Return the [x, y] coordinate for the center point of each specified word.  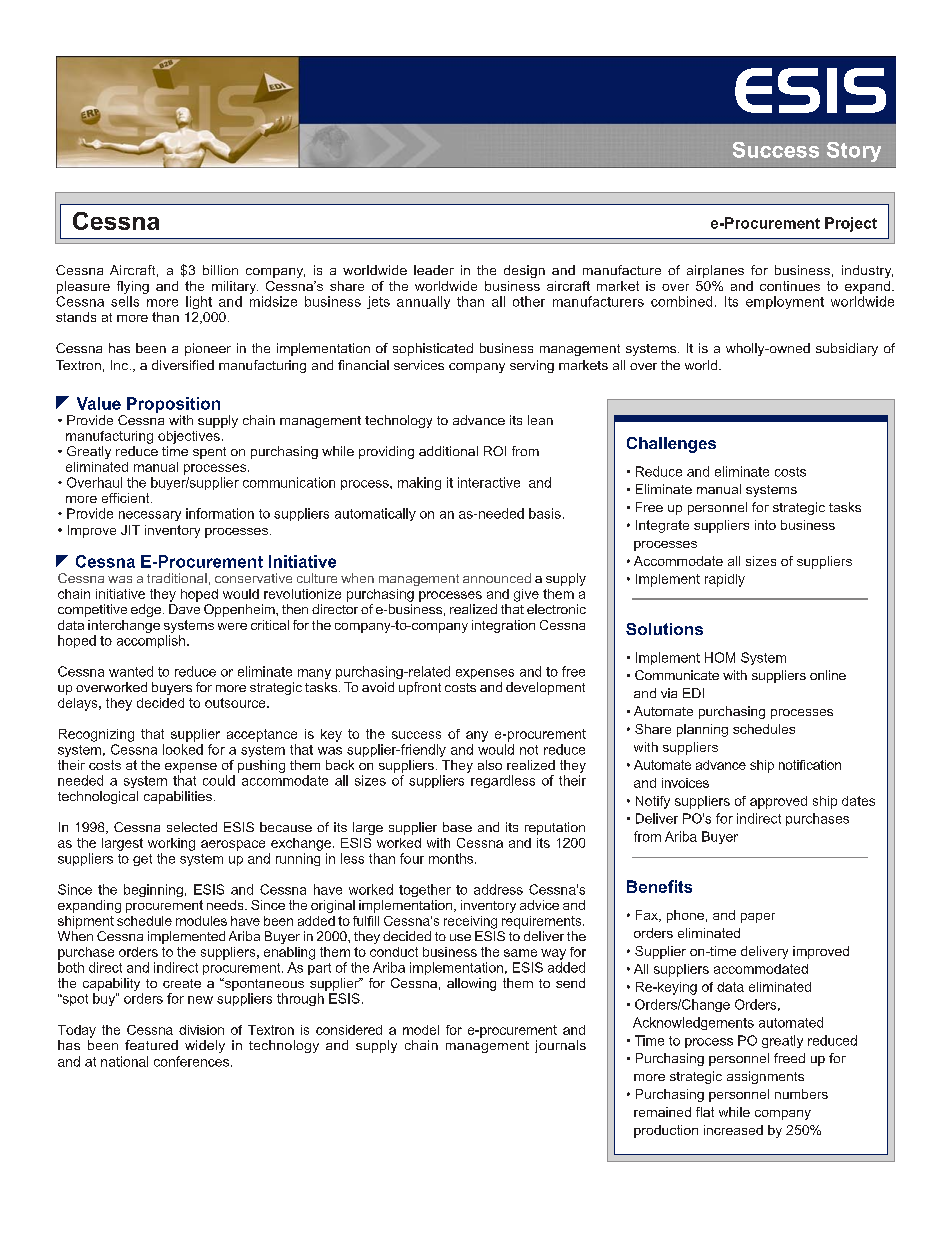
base [457, 827]
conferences [191, 1061]
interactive [489, 482]
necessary [150, 516]
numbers [801, 1094]
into [765, 525]
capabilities [178, 797]
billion [220, 270]
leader [434, 270]
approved [778, 802]
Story [854, 152]
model [421, 1030]
